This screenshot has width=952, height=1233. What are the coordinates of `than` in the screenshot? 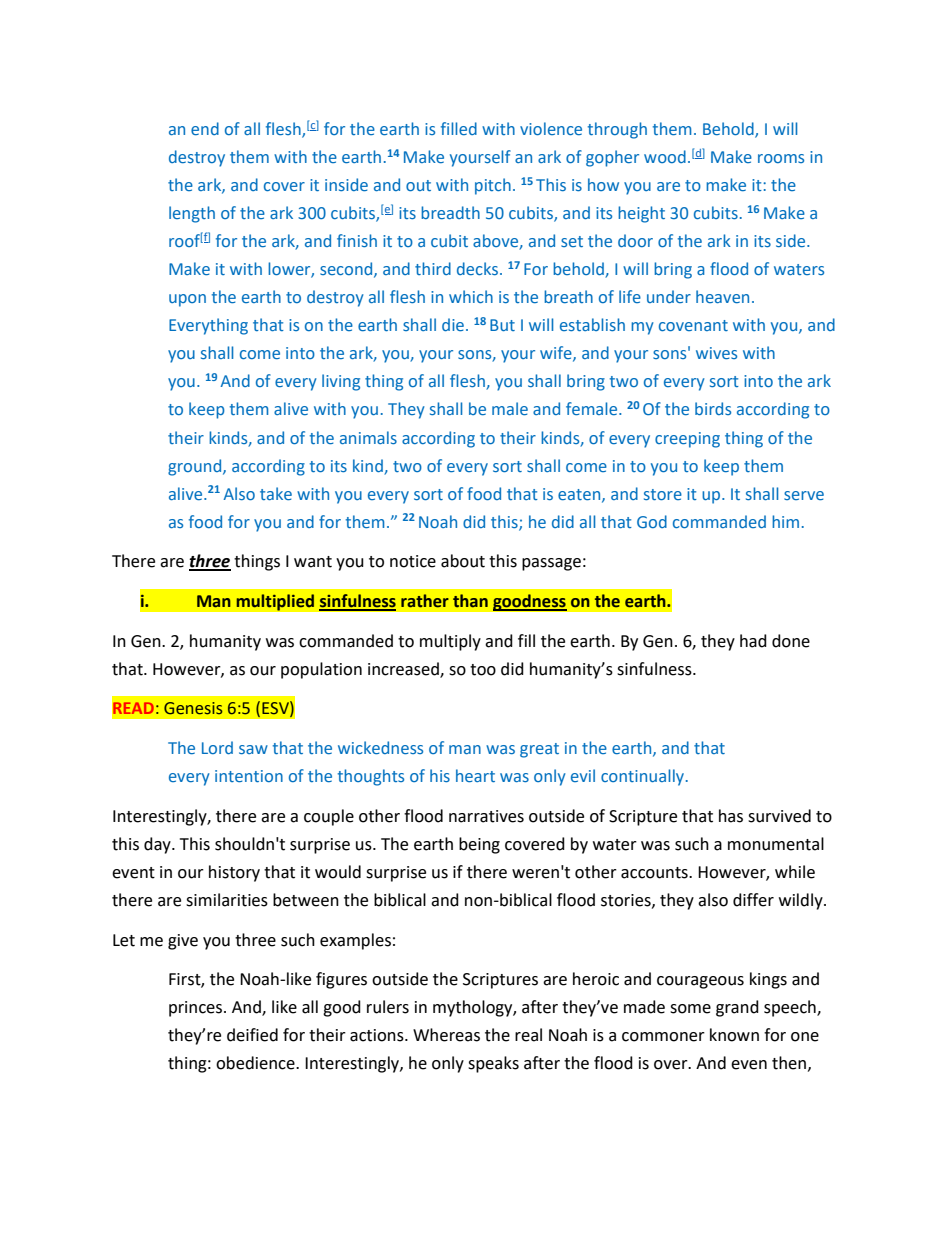 It's located at (470, 601).
